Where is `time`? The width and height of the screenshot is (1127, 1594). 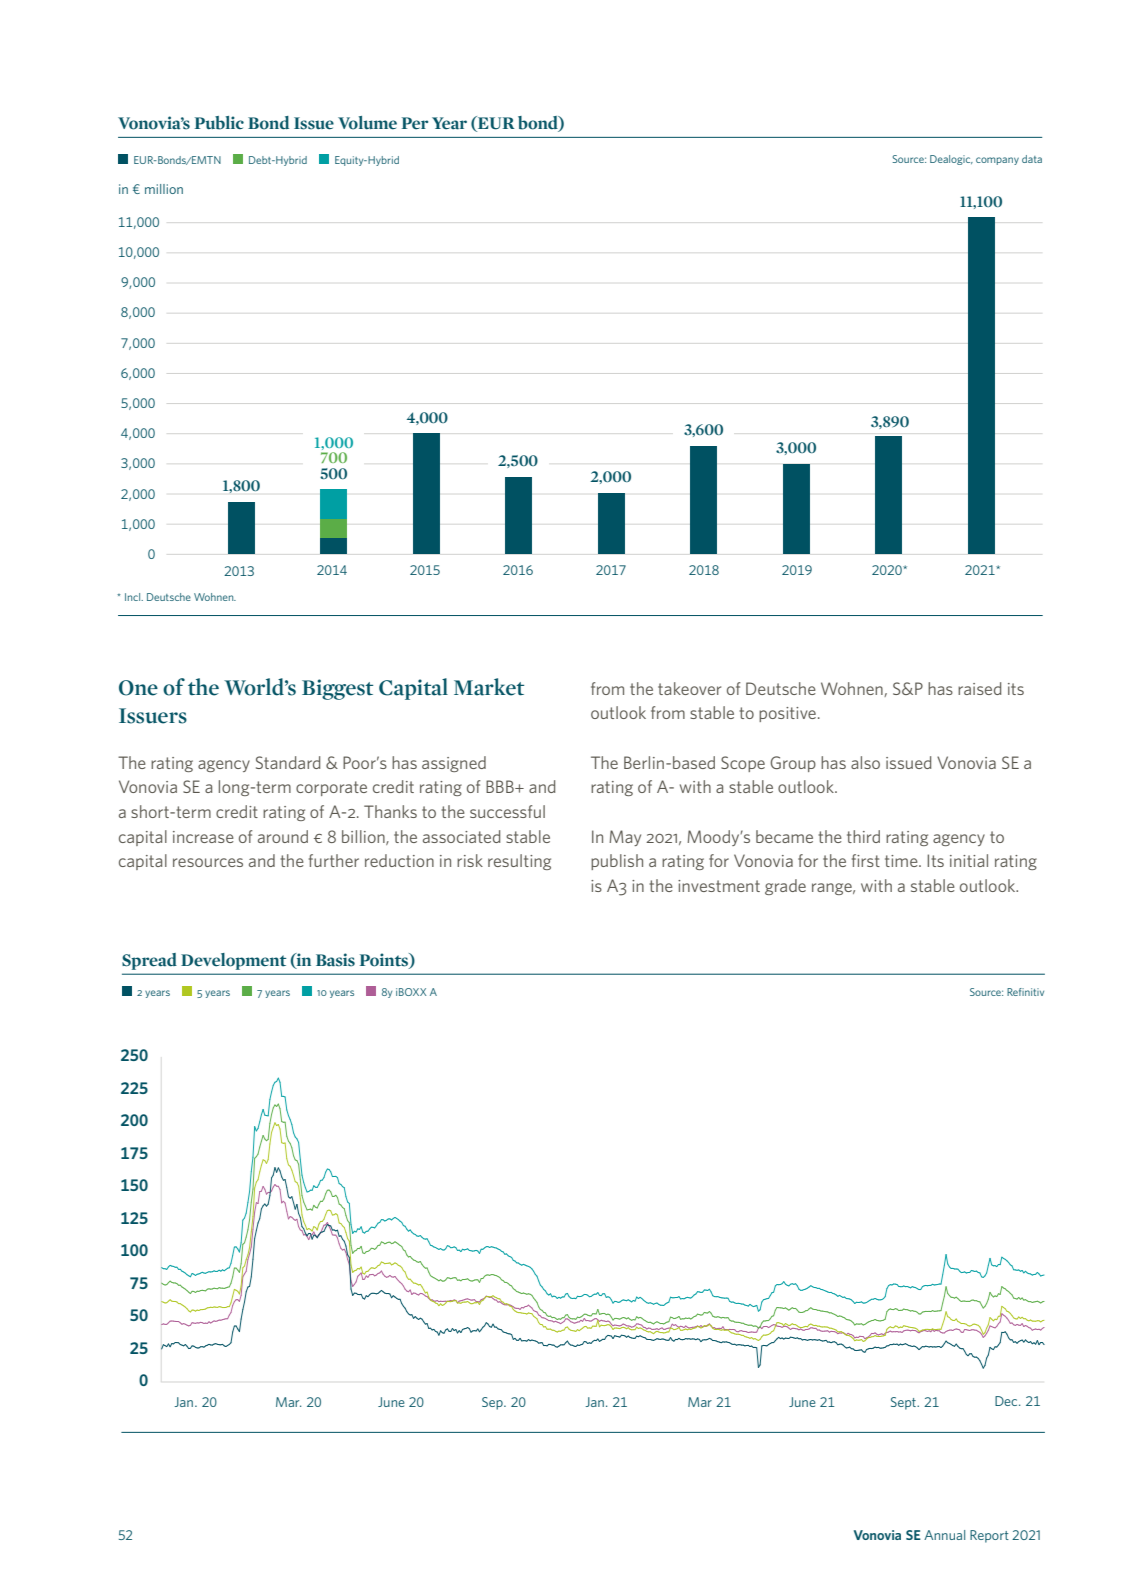 time is located at coordinates (902, 861).
